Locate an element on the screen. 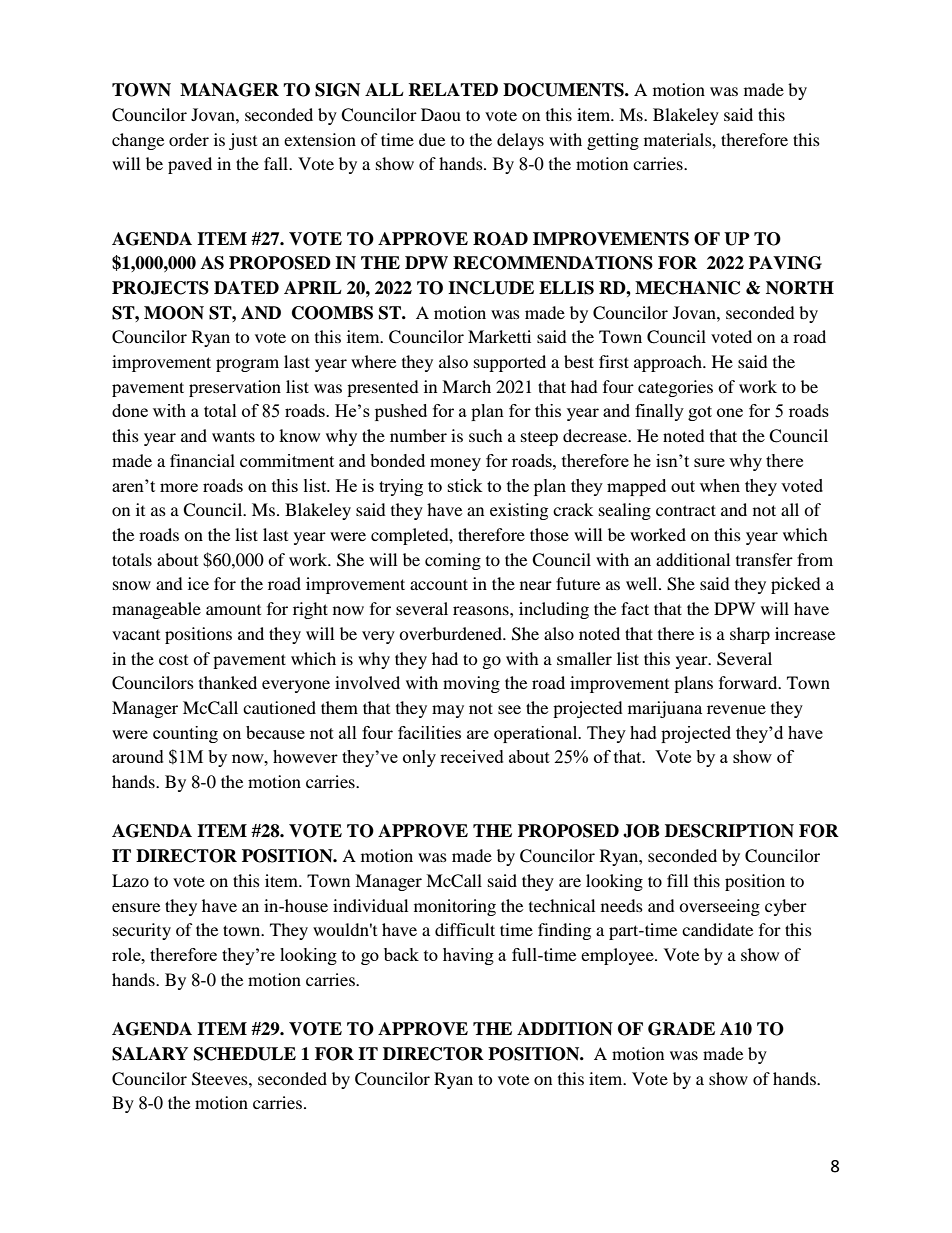 This screenshot has height=1233, width=952. account is located at coordinates (439, 584).
